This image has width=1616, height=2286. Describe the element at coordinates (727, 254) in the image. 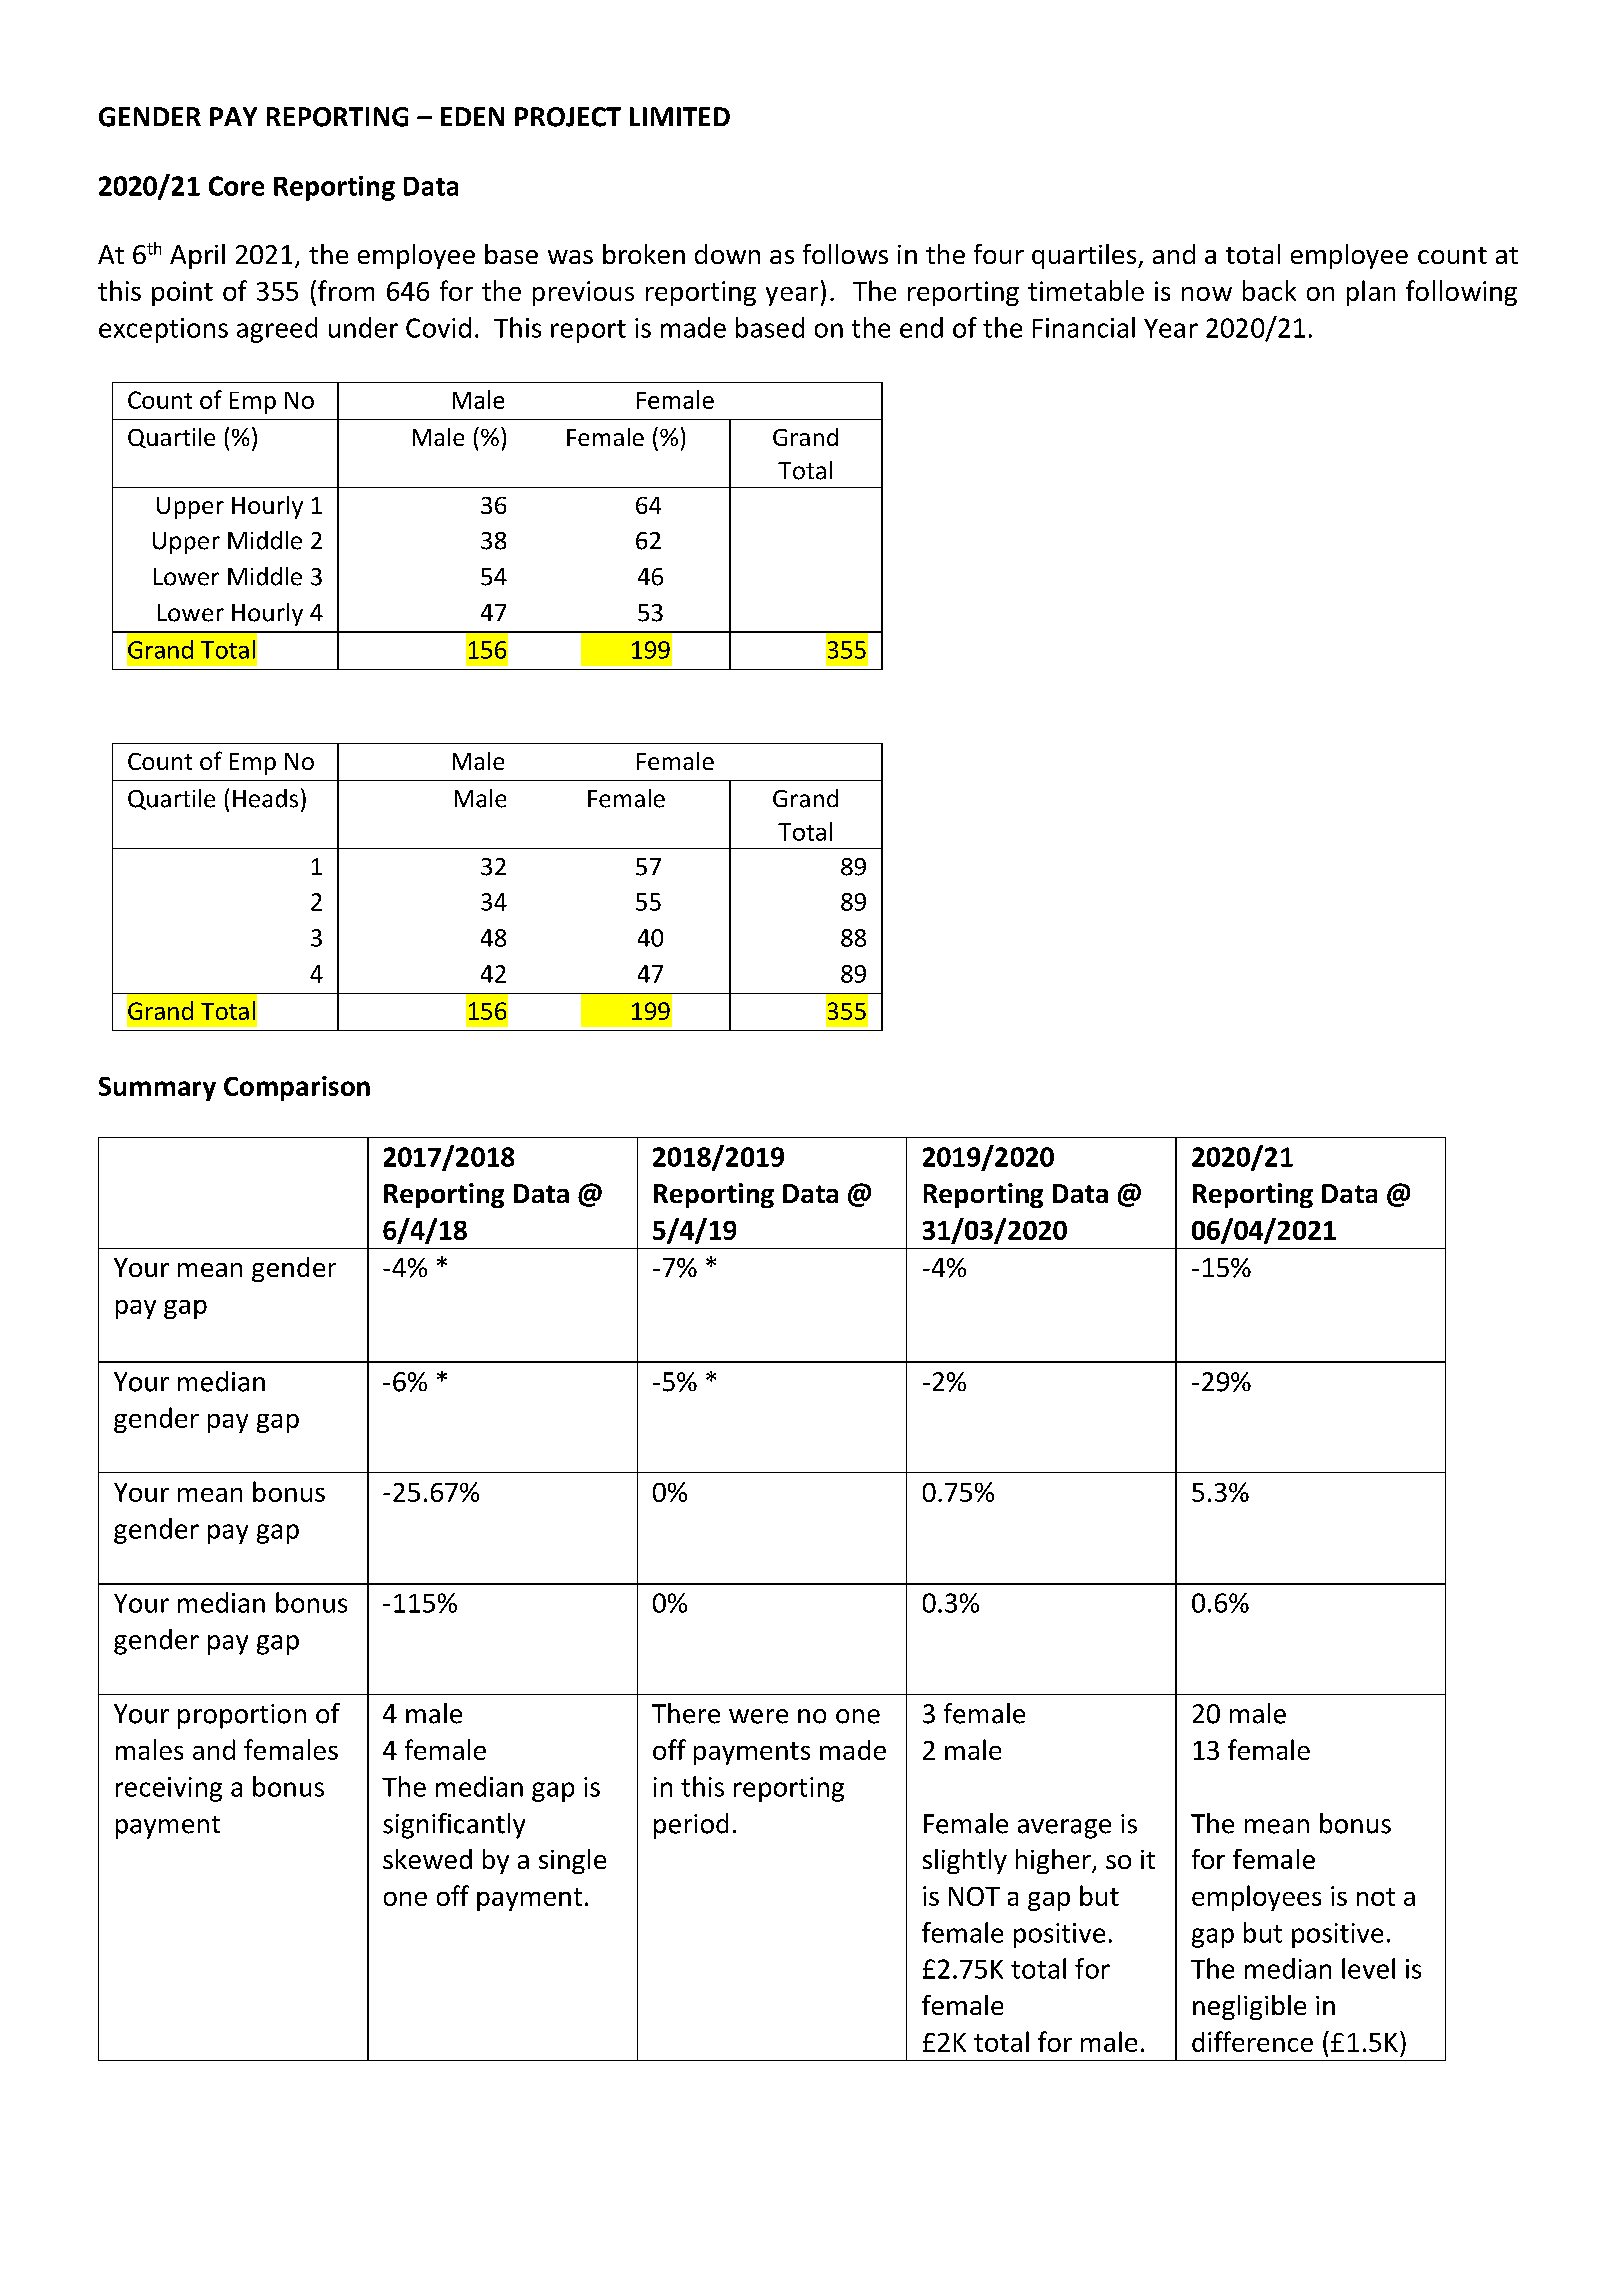

I see `down` at that location.
